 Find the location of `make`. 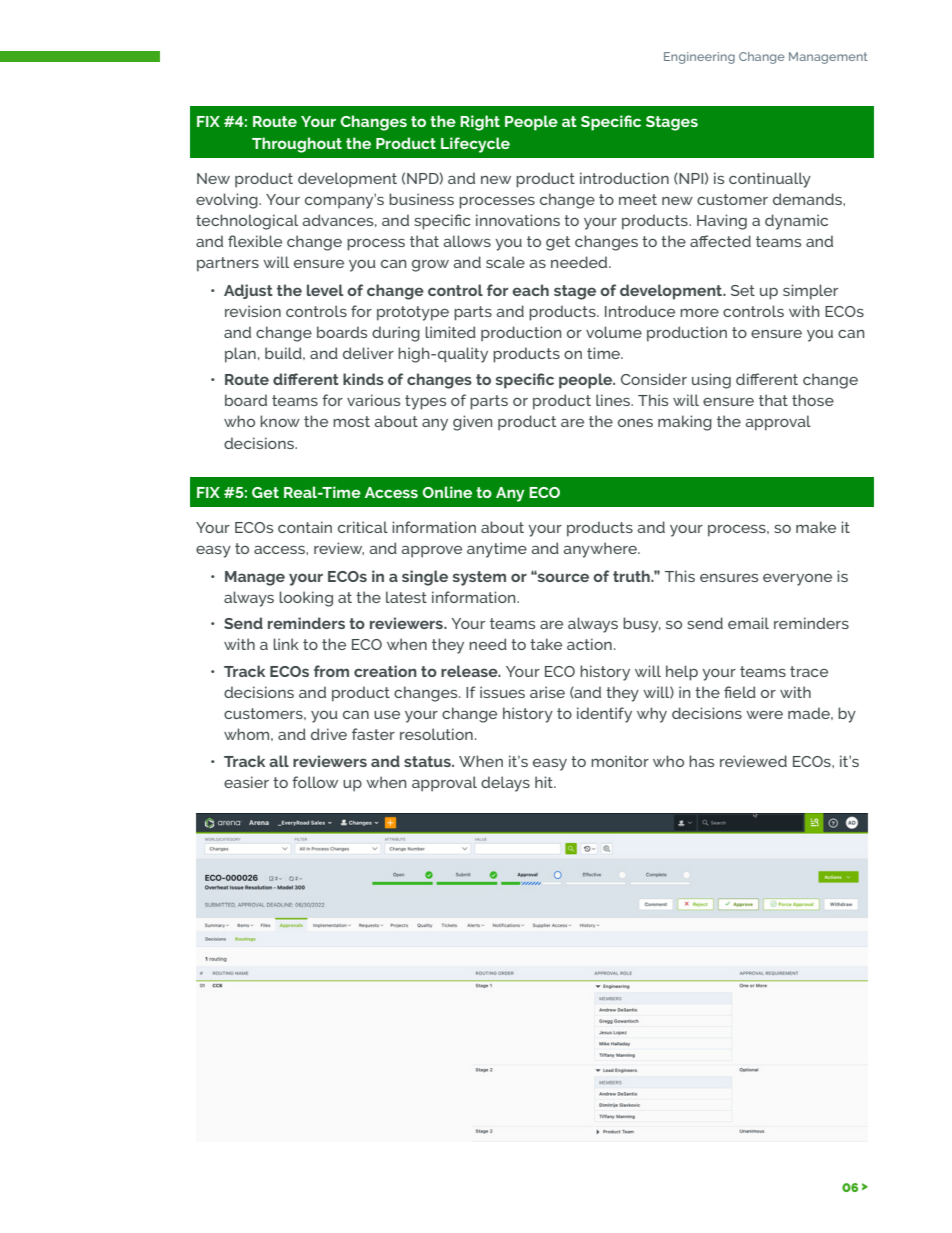

make is located at coordinates (816, 527).
